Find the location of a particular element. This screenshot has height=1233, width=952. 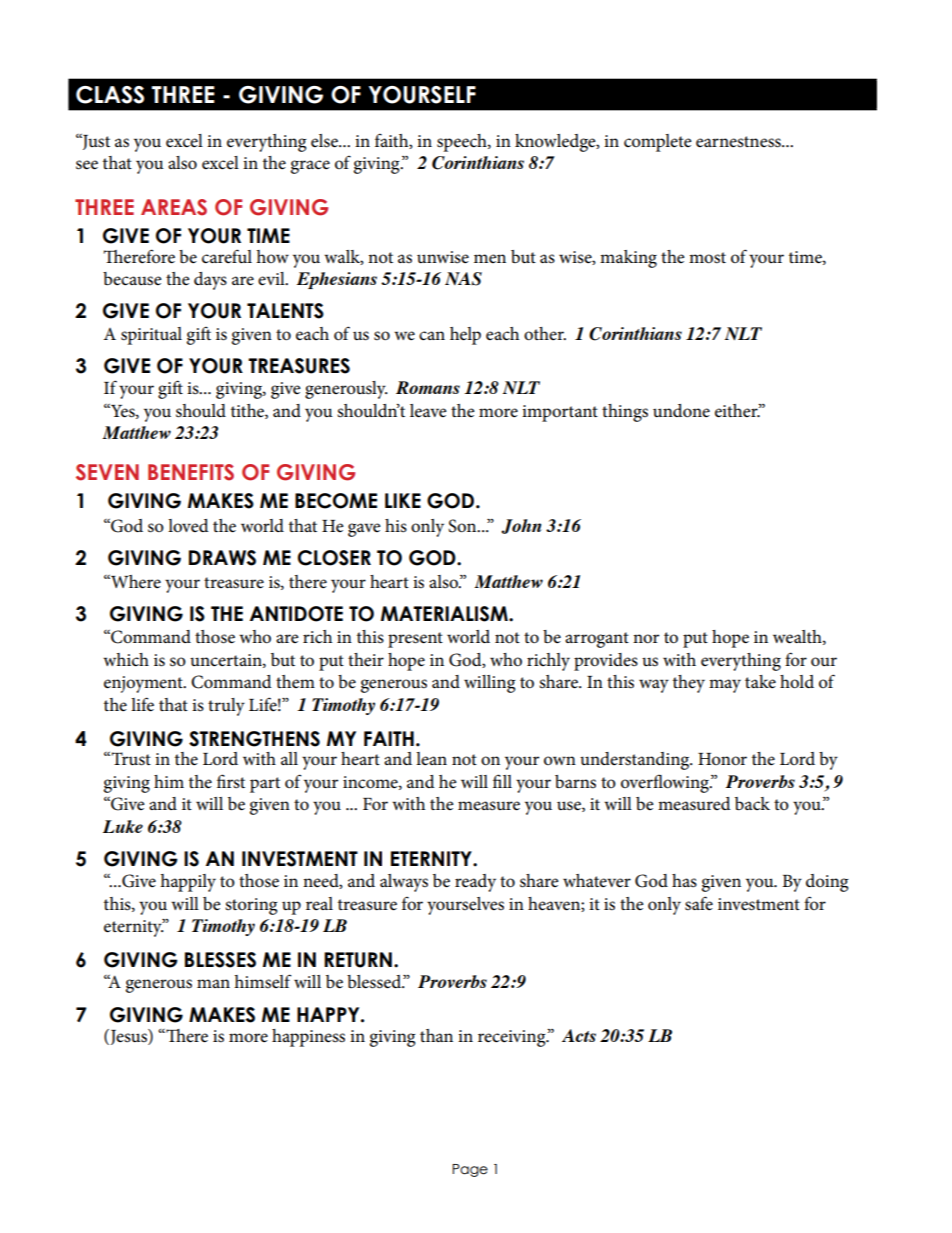

MATERIALISM is located at coordinates (445, 614).
